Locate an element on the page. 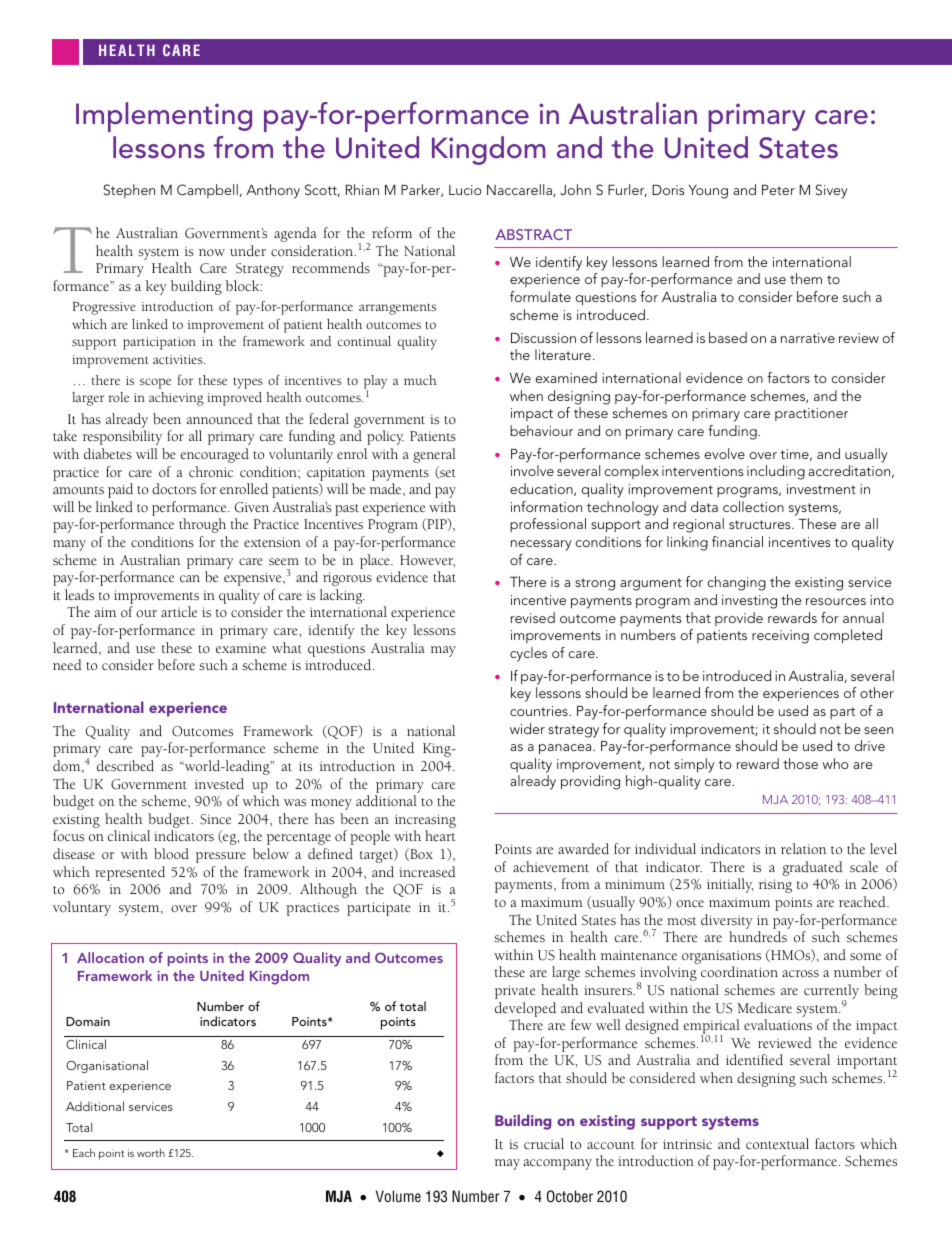  doctors is located at coordinates (174, 488).
